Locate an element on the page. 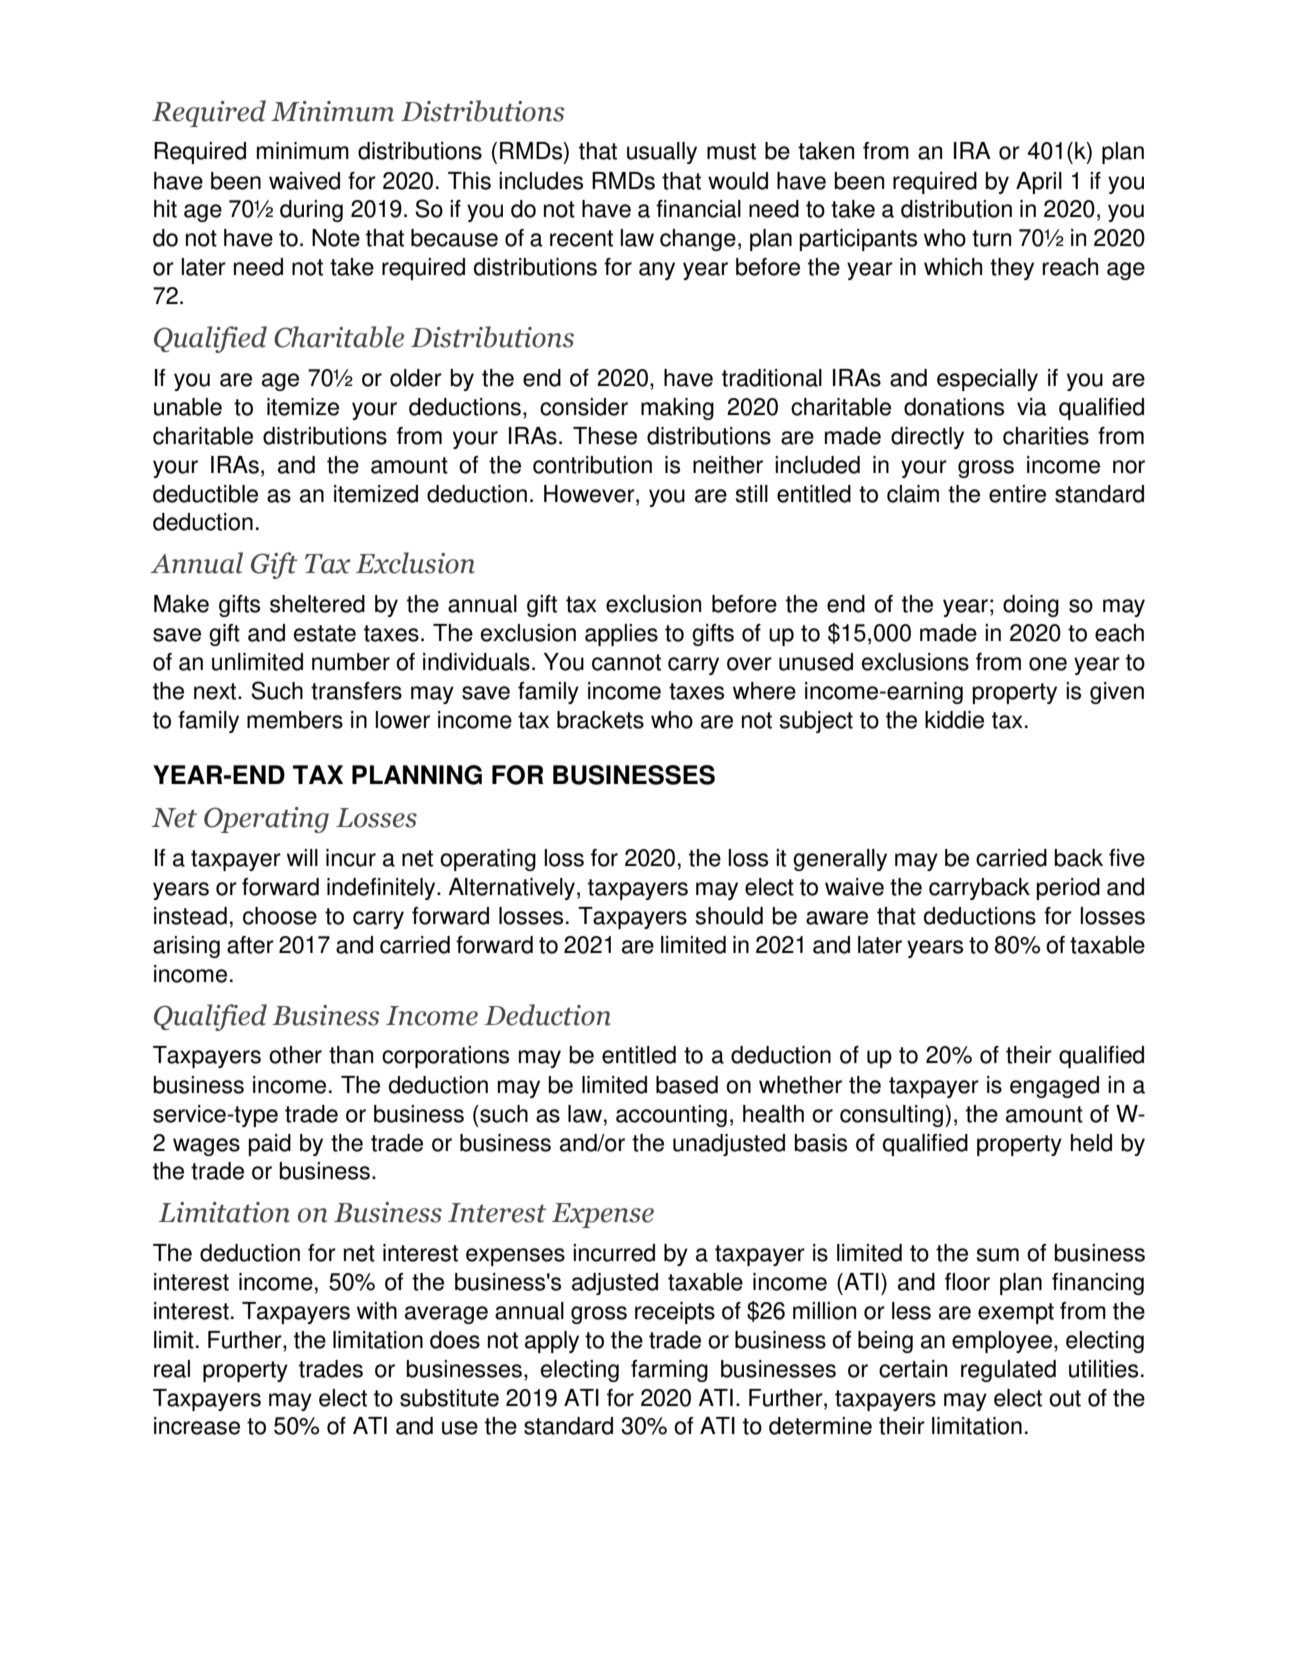  applies is located at coordinates (621, 635).
